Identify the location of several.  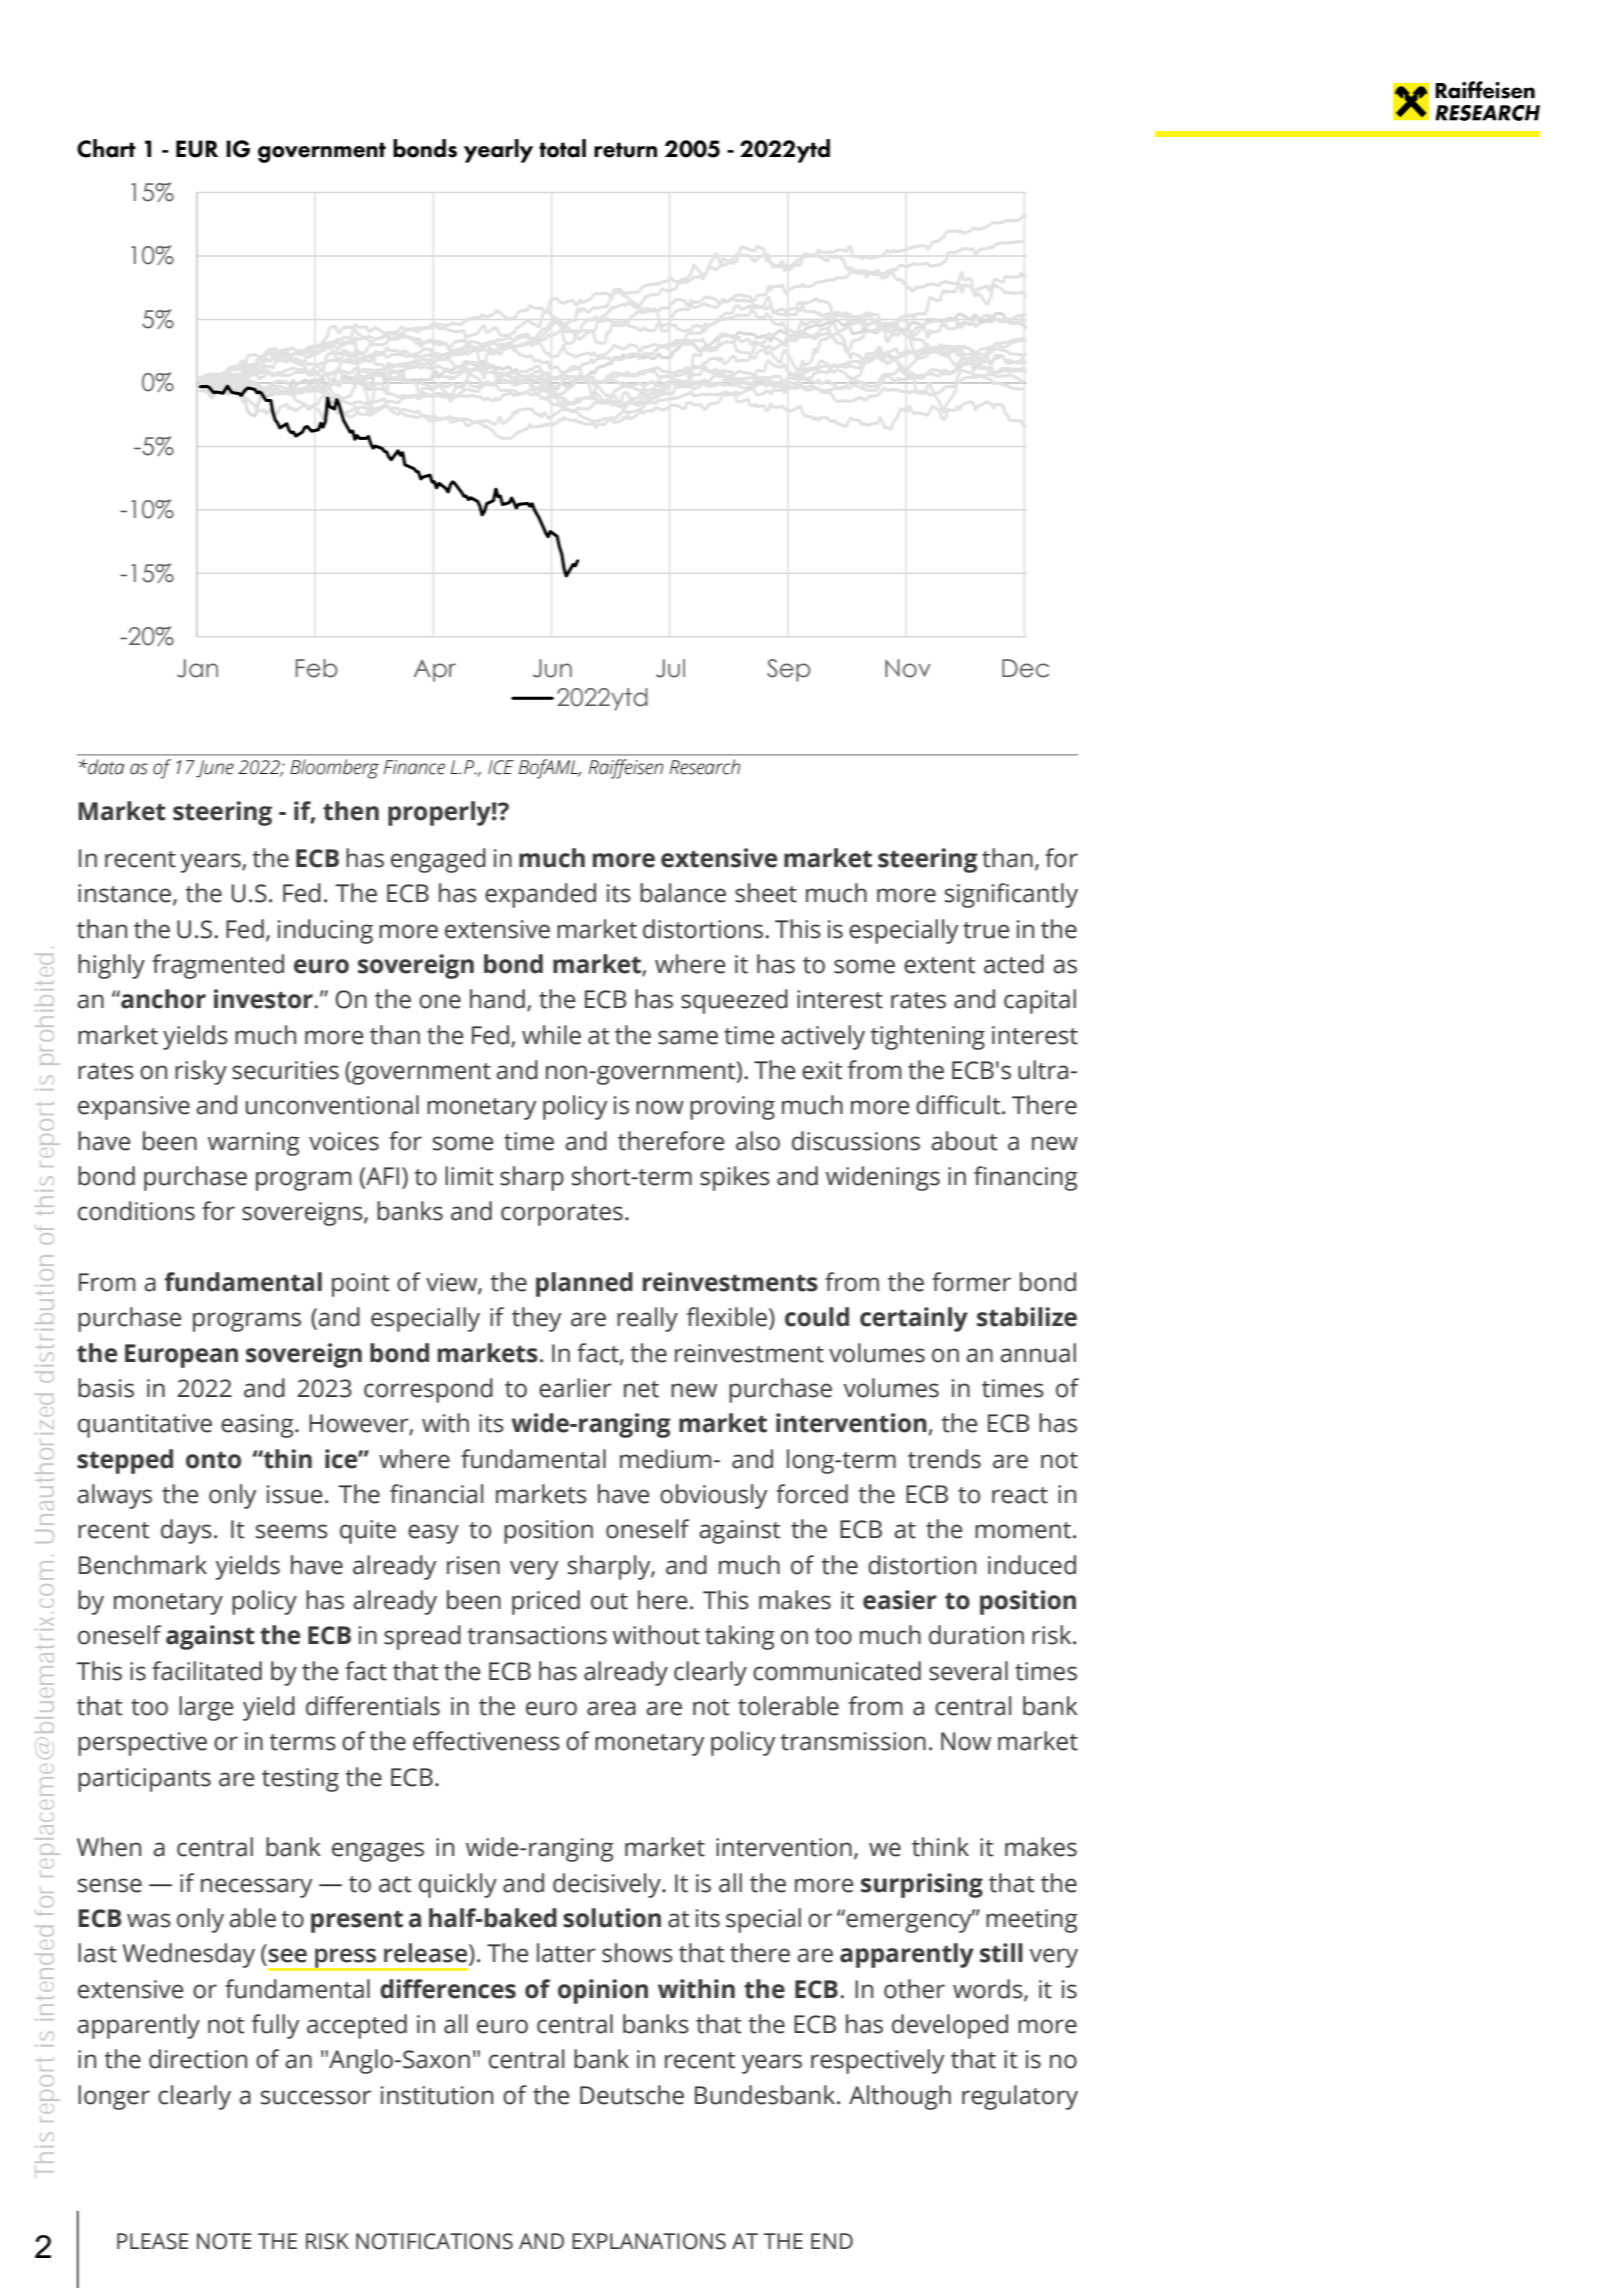
(968, 1671).
